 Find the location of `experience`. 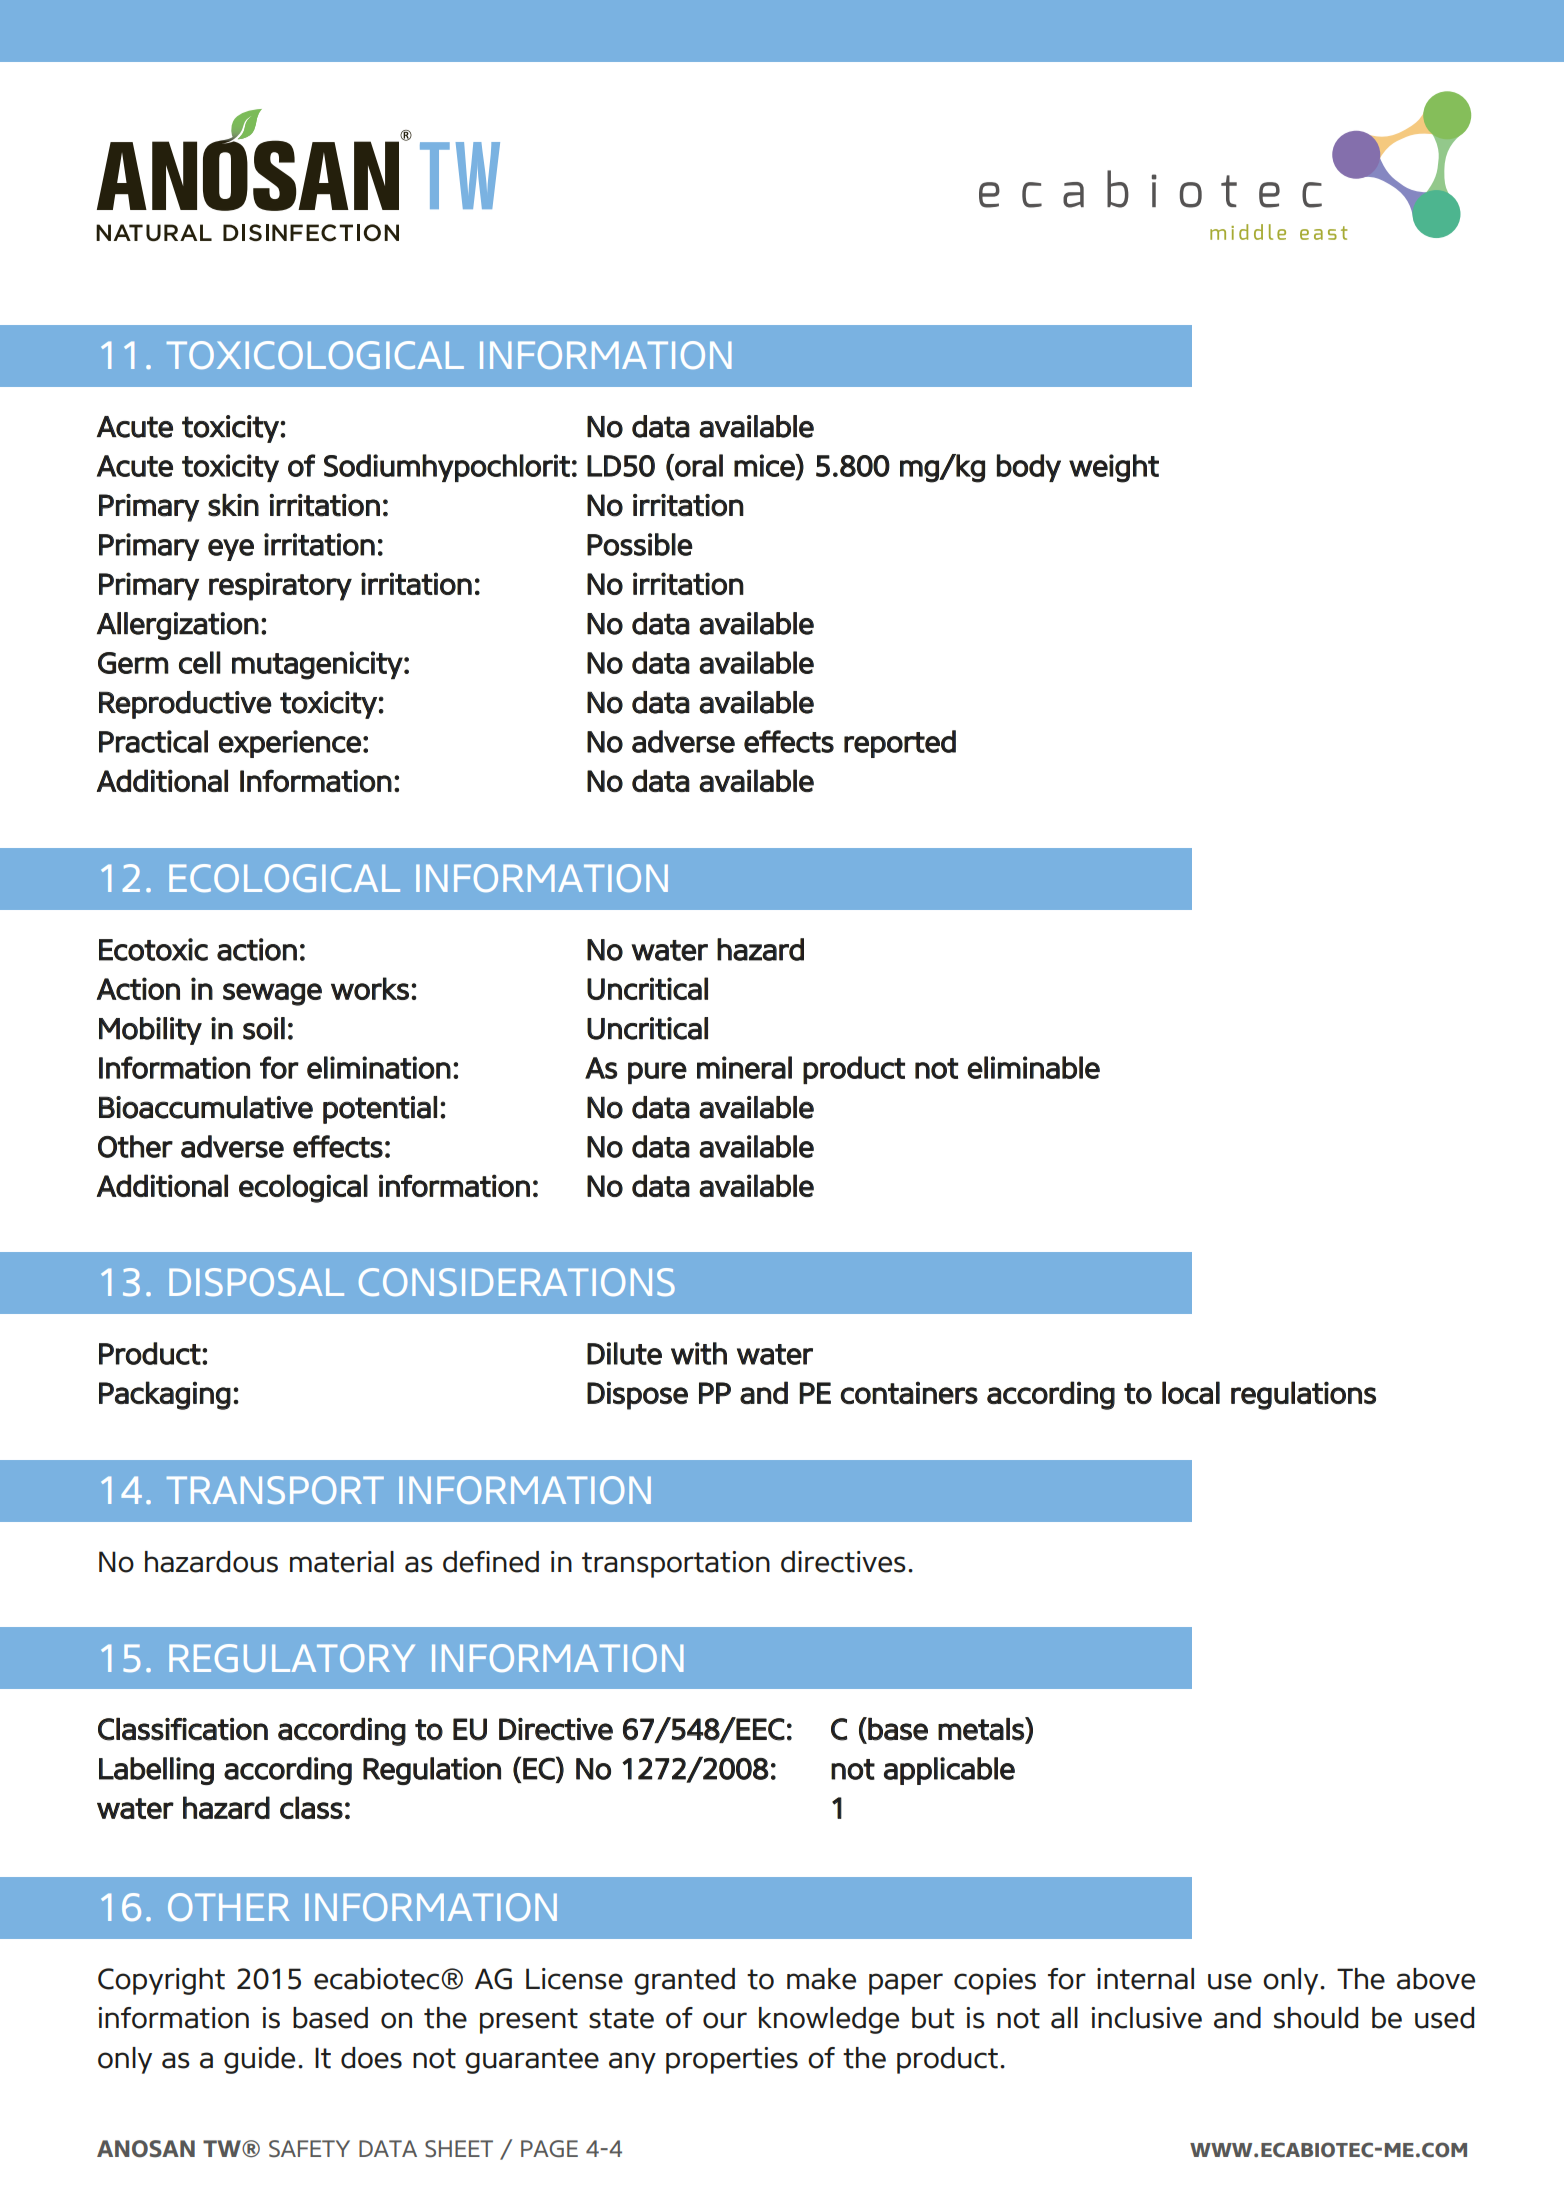

experience is located at coordinates (290, 744).
